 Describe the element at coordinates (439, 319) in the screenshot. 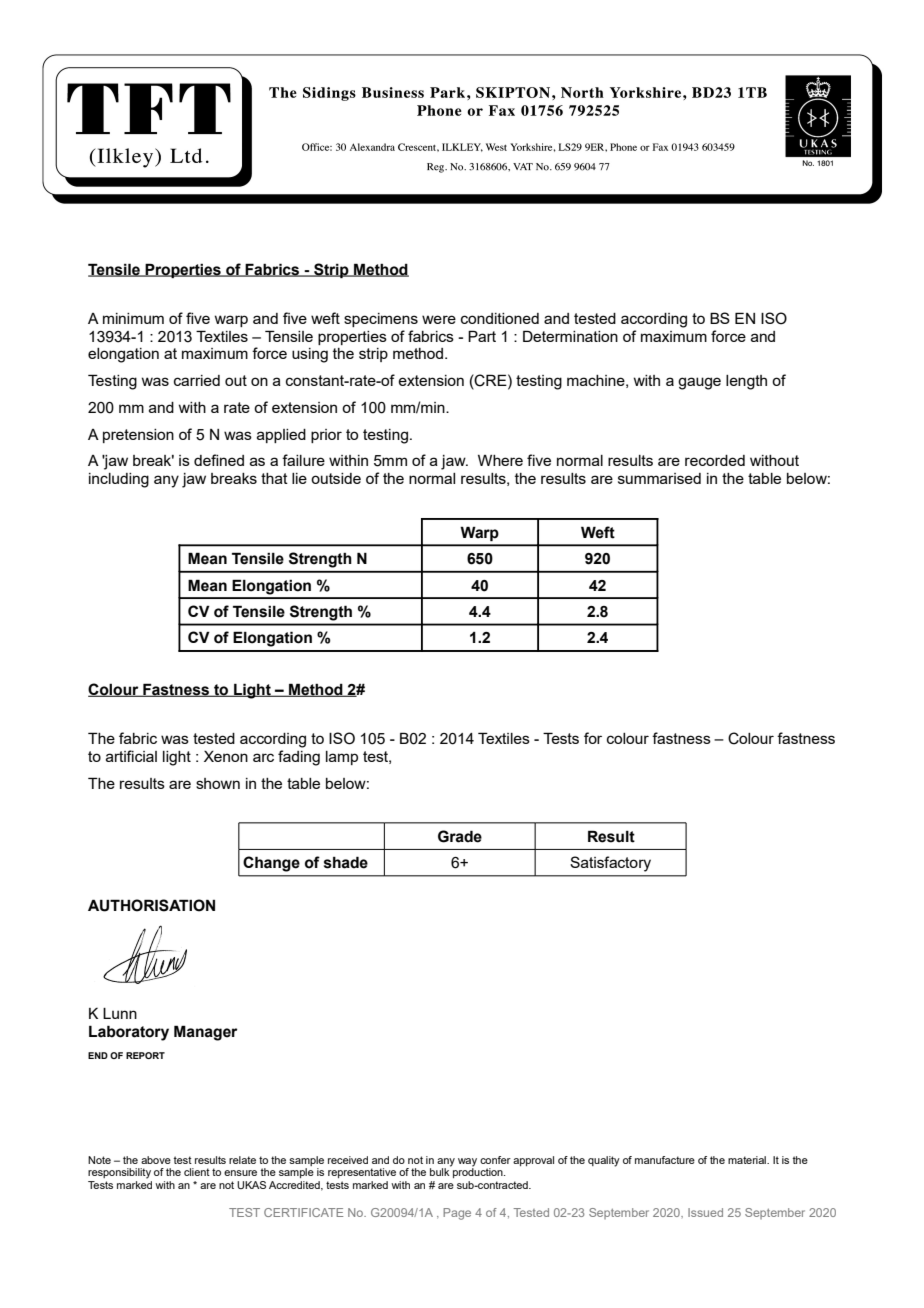

I see `were` at that location.
